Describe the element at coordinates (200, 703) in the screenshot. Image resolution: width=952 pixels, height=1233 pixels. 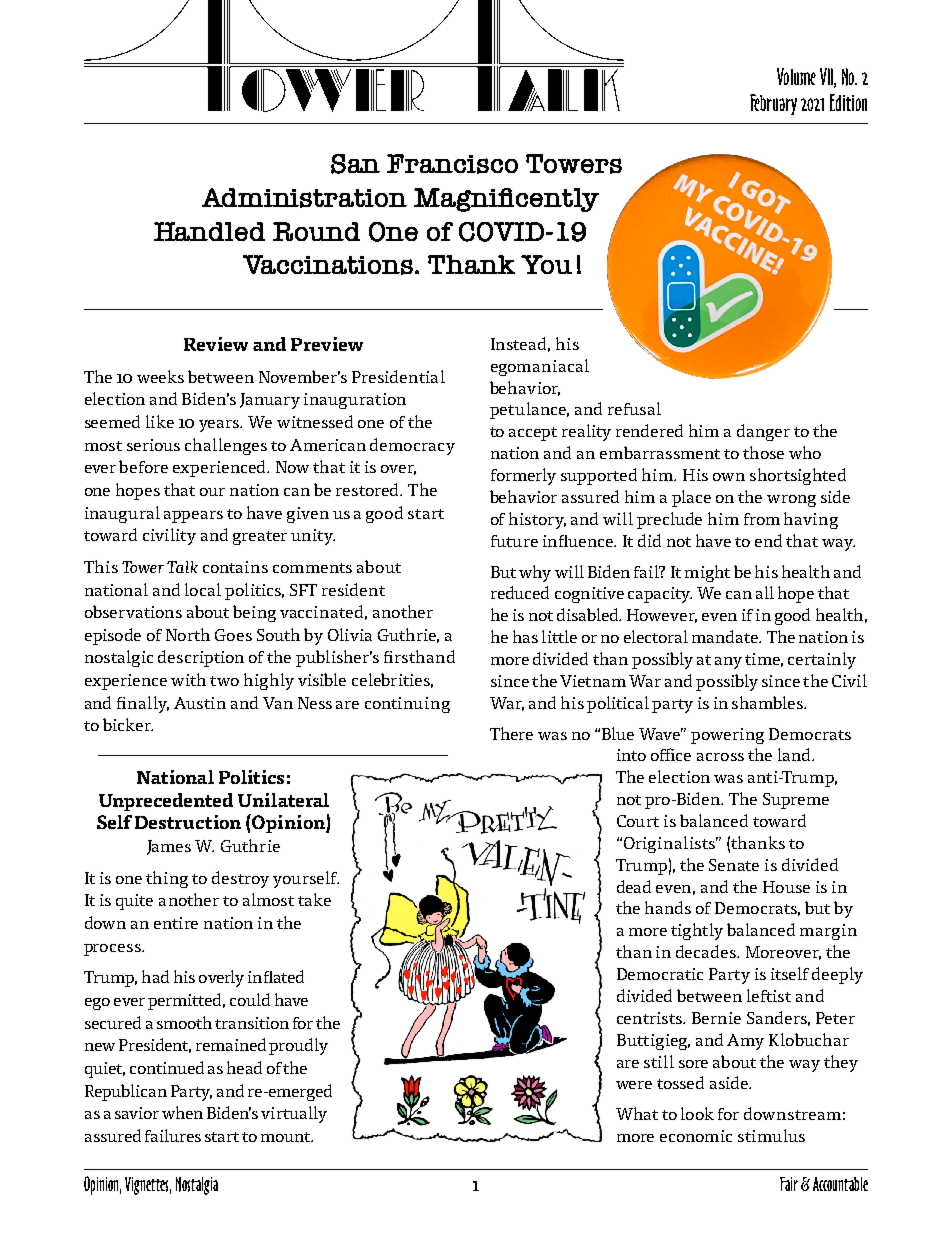
I see `Austin` at that location.
